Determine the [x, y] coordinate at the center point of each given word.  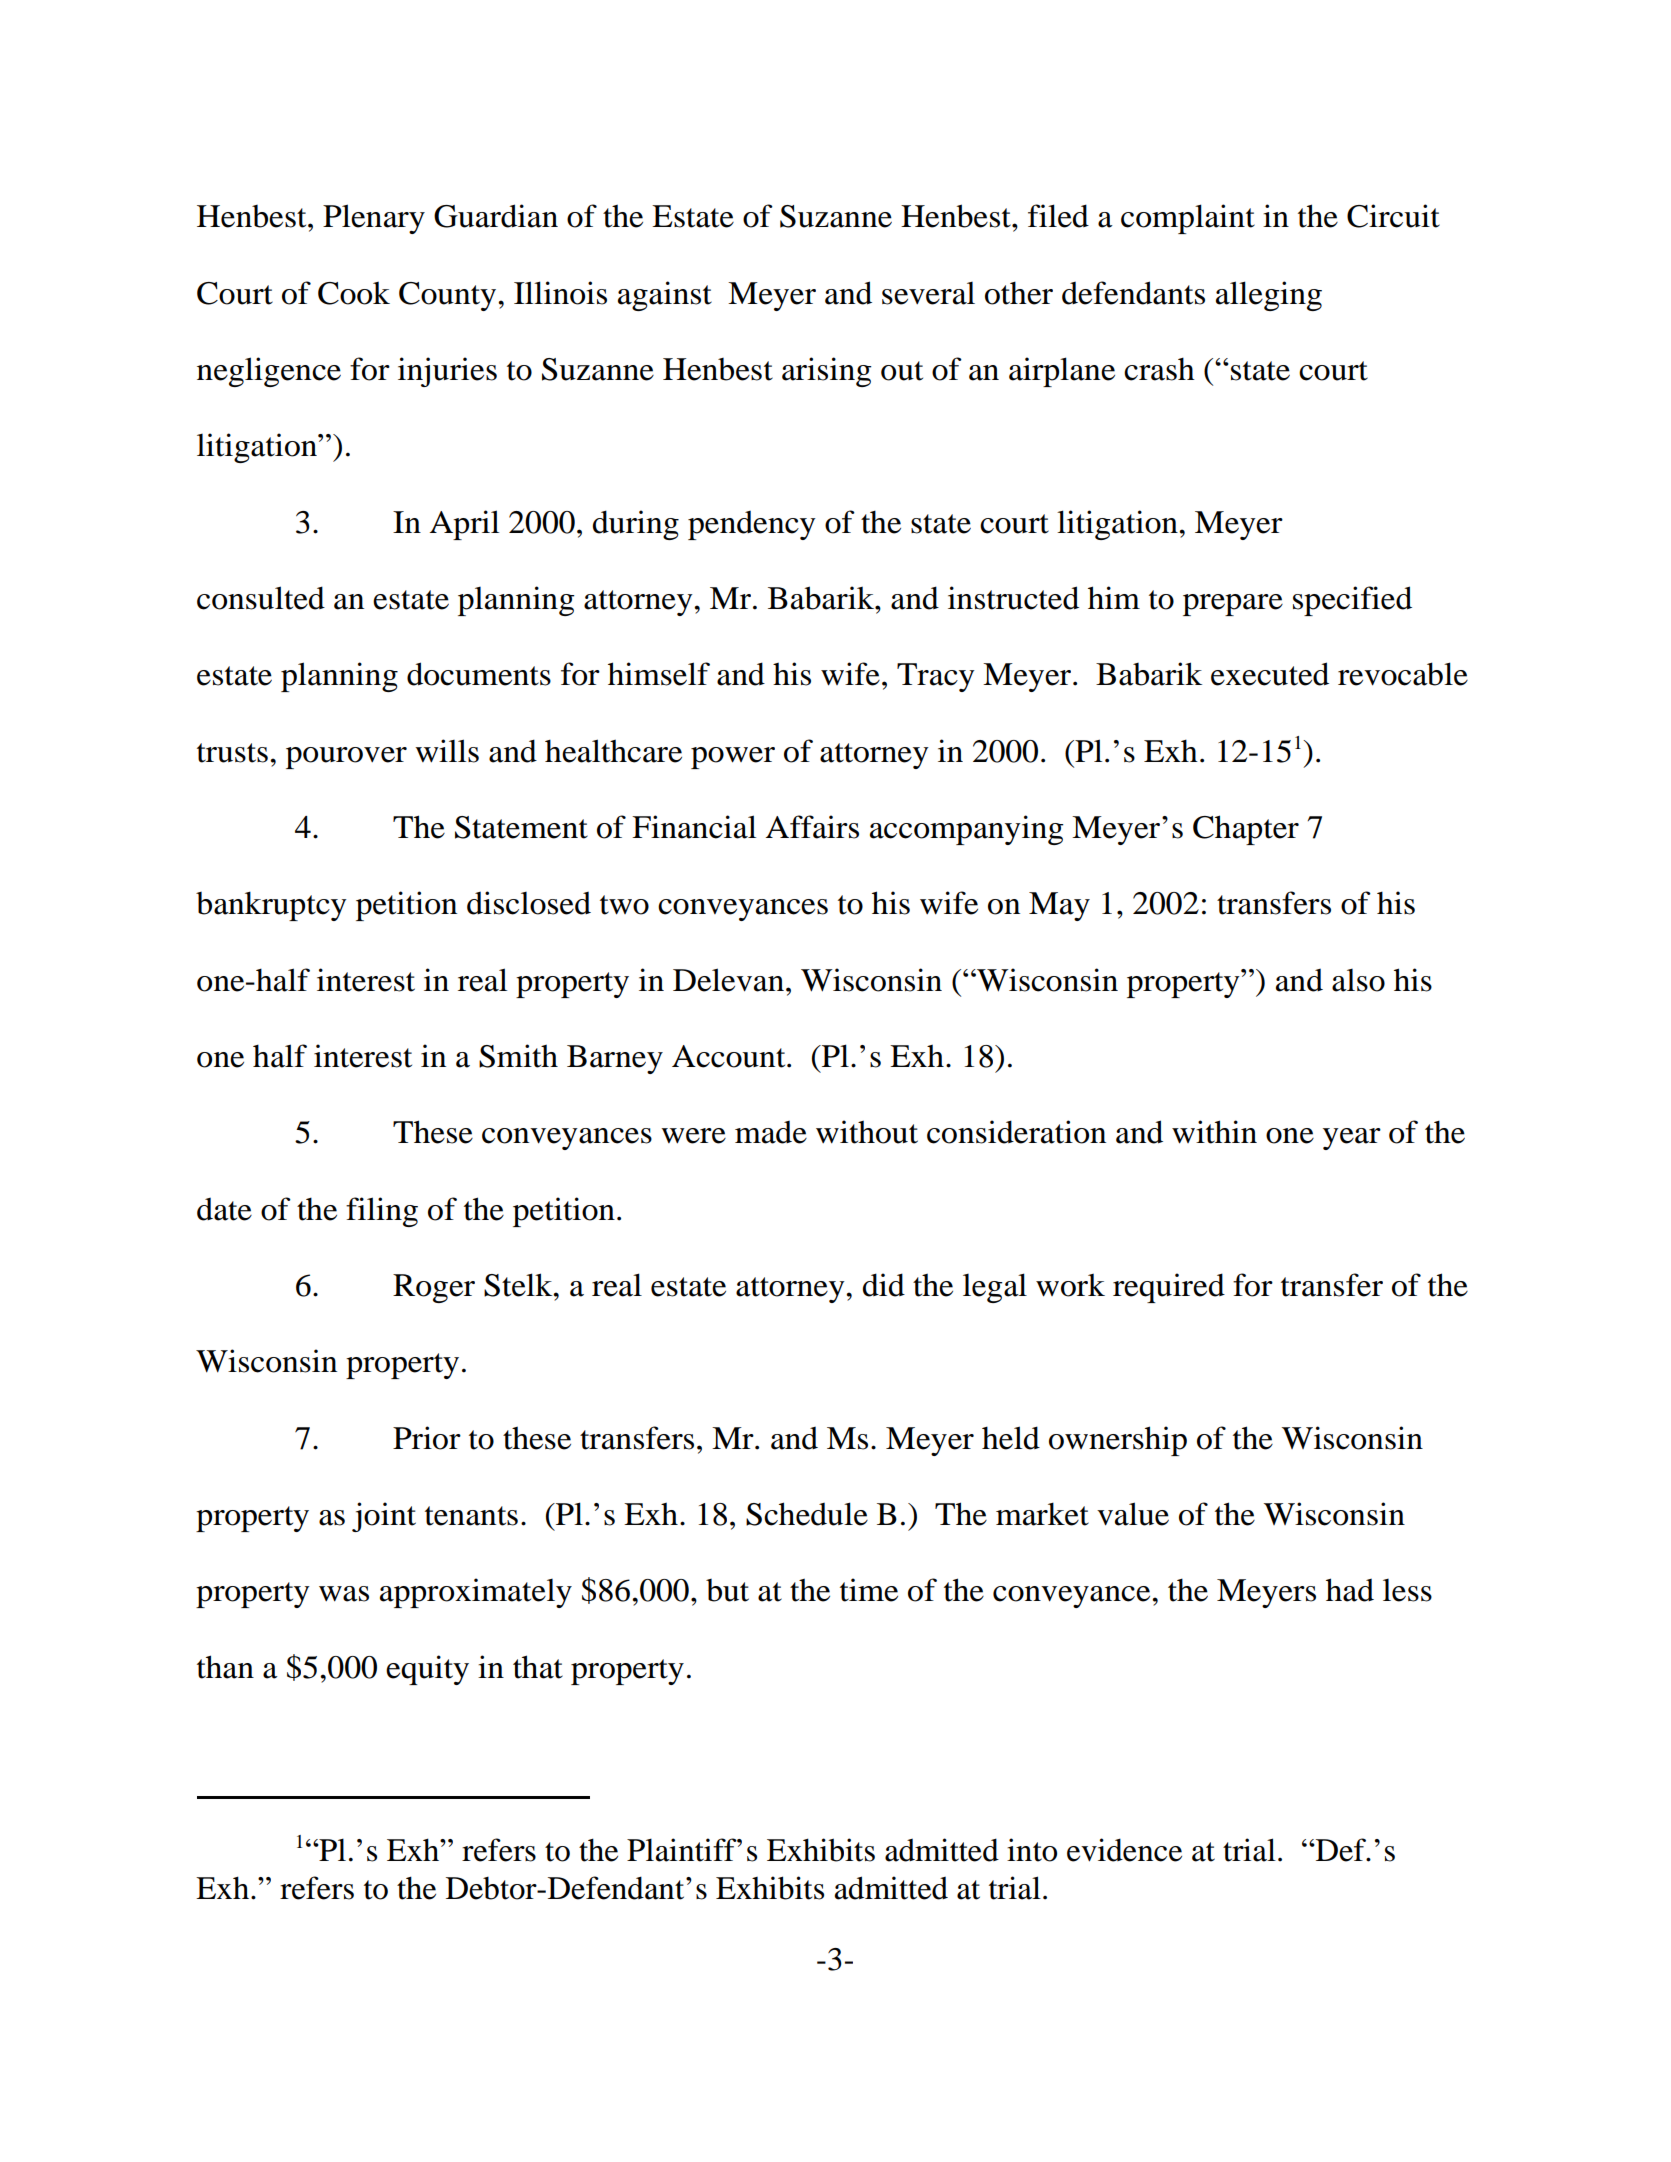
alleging [1269, 296]
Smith [518, 1056]
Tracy [936, 677]
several [928, 293]
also [1358, 980]
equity [427, 1670]
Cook [354, 293]
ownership [1118, 1441]
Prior [427, 1438]
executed [1270, 674]
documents [479, 674]
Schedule [807, 1514]
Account [730, 1056]
